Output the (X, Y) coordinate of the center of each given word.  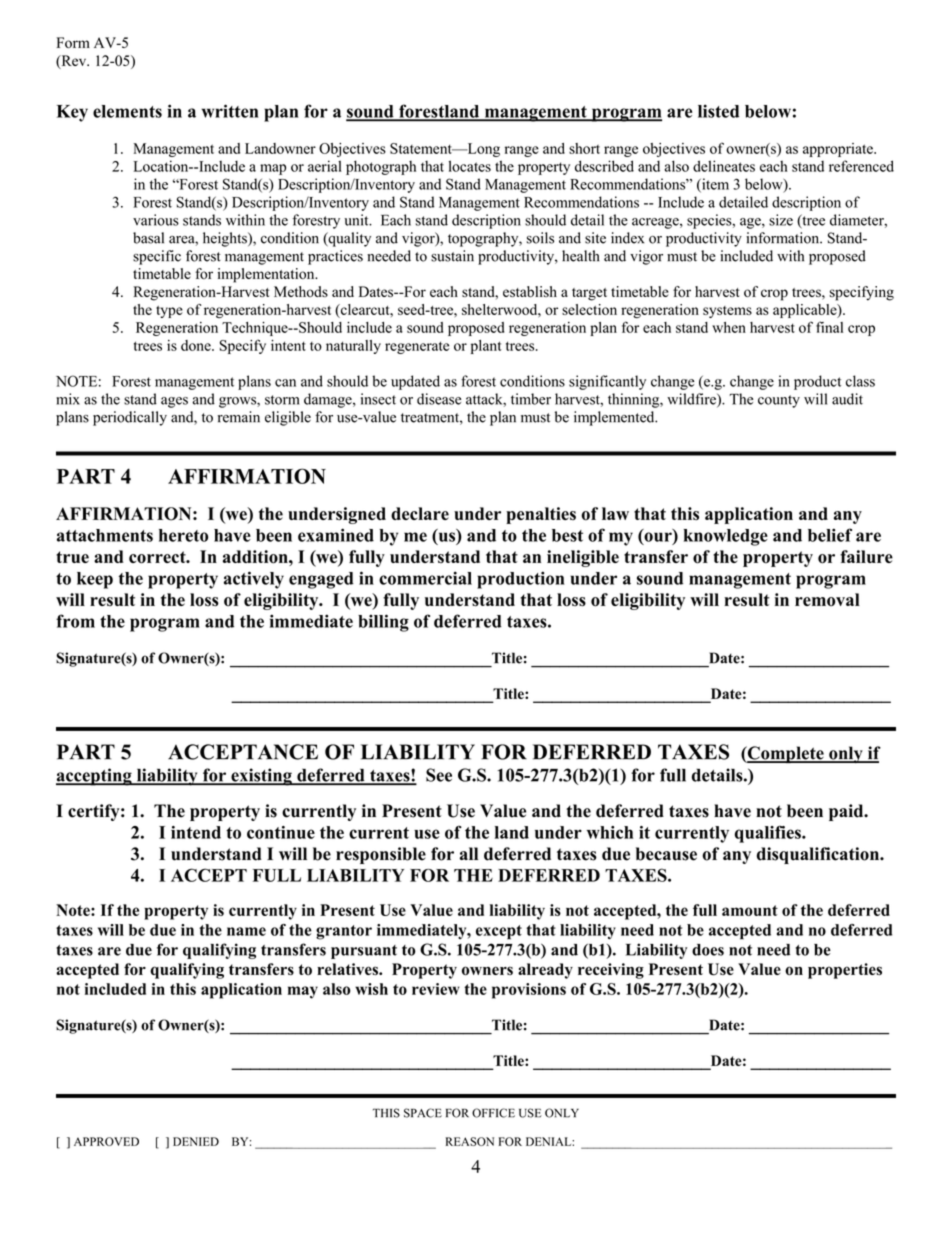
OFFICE (493, 1113)
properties (845, 971)
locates (470, 166)
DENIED (196, 1141)
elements (127, 111)
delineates (724, 166)
